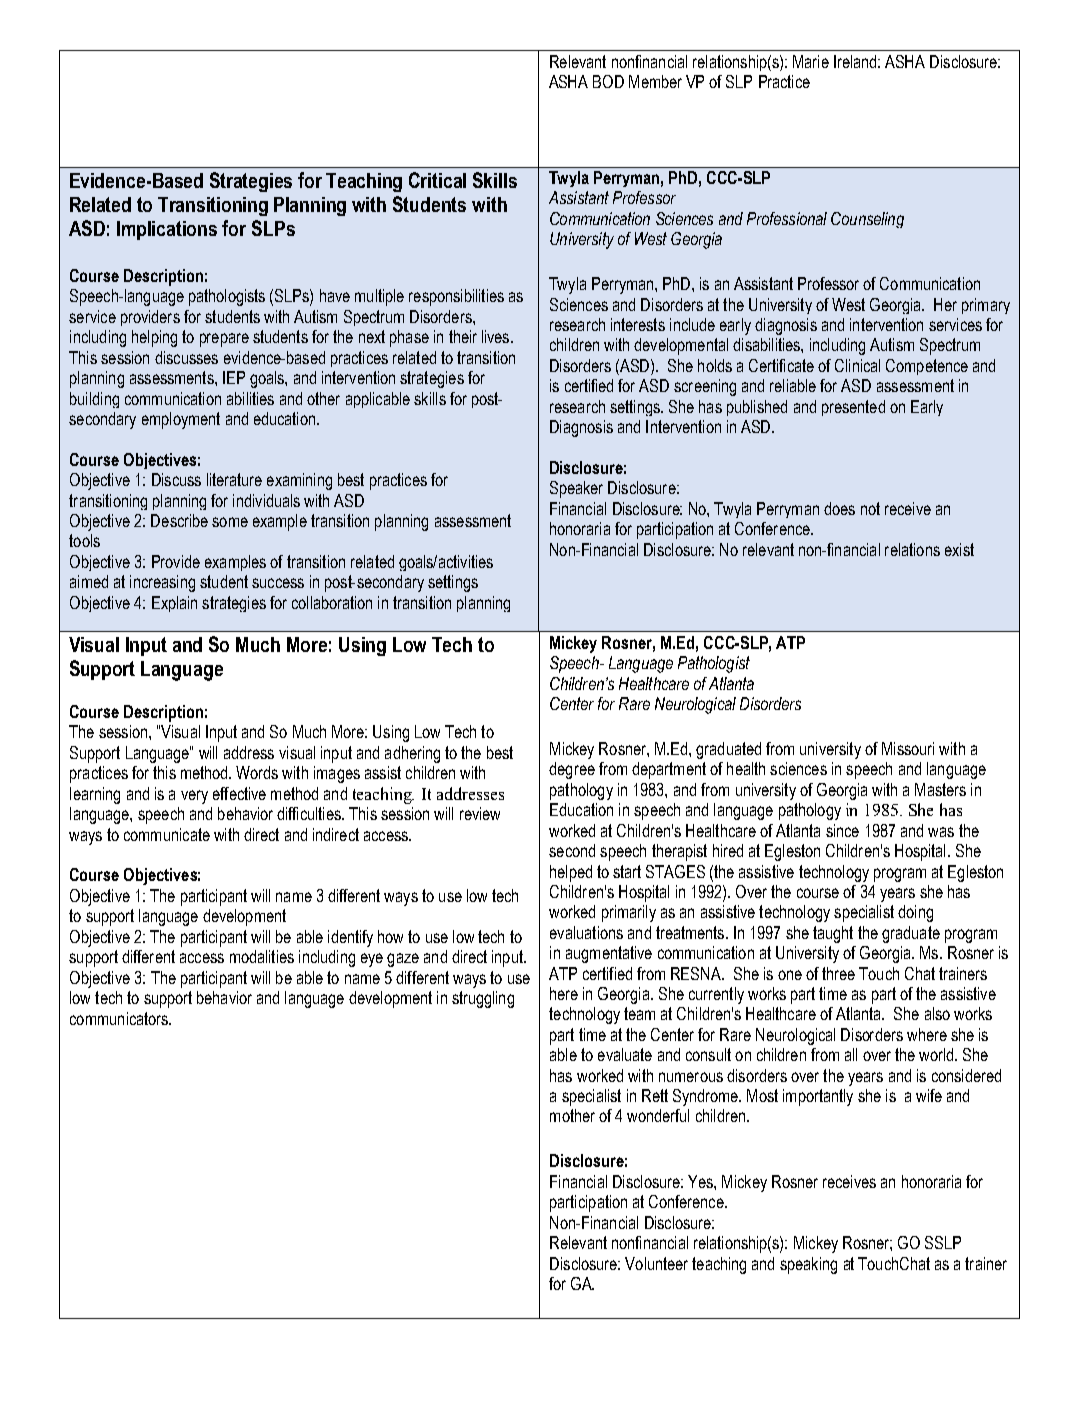 This screenshot has width=1089, height=1410. Describe the element at coordinates (870, 508) in the screenshot. I see `not` at that location.
